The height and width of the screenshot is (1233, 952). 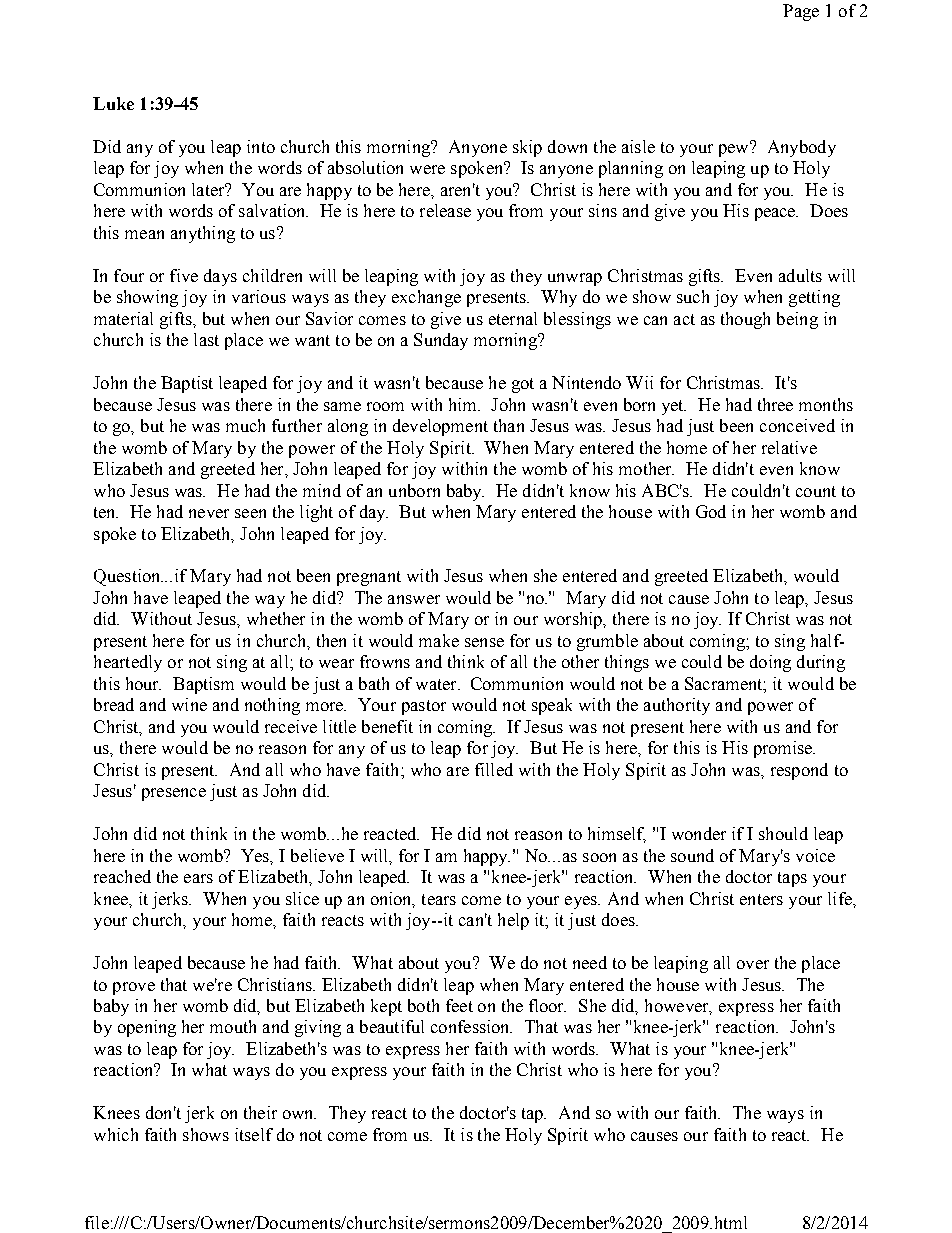 What do you see at coordinates (801, 12) in the screenshot?
I see `Page` at bounding box center [801, 12].
